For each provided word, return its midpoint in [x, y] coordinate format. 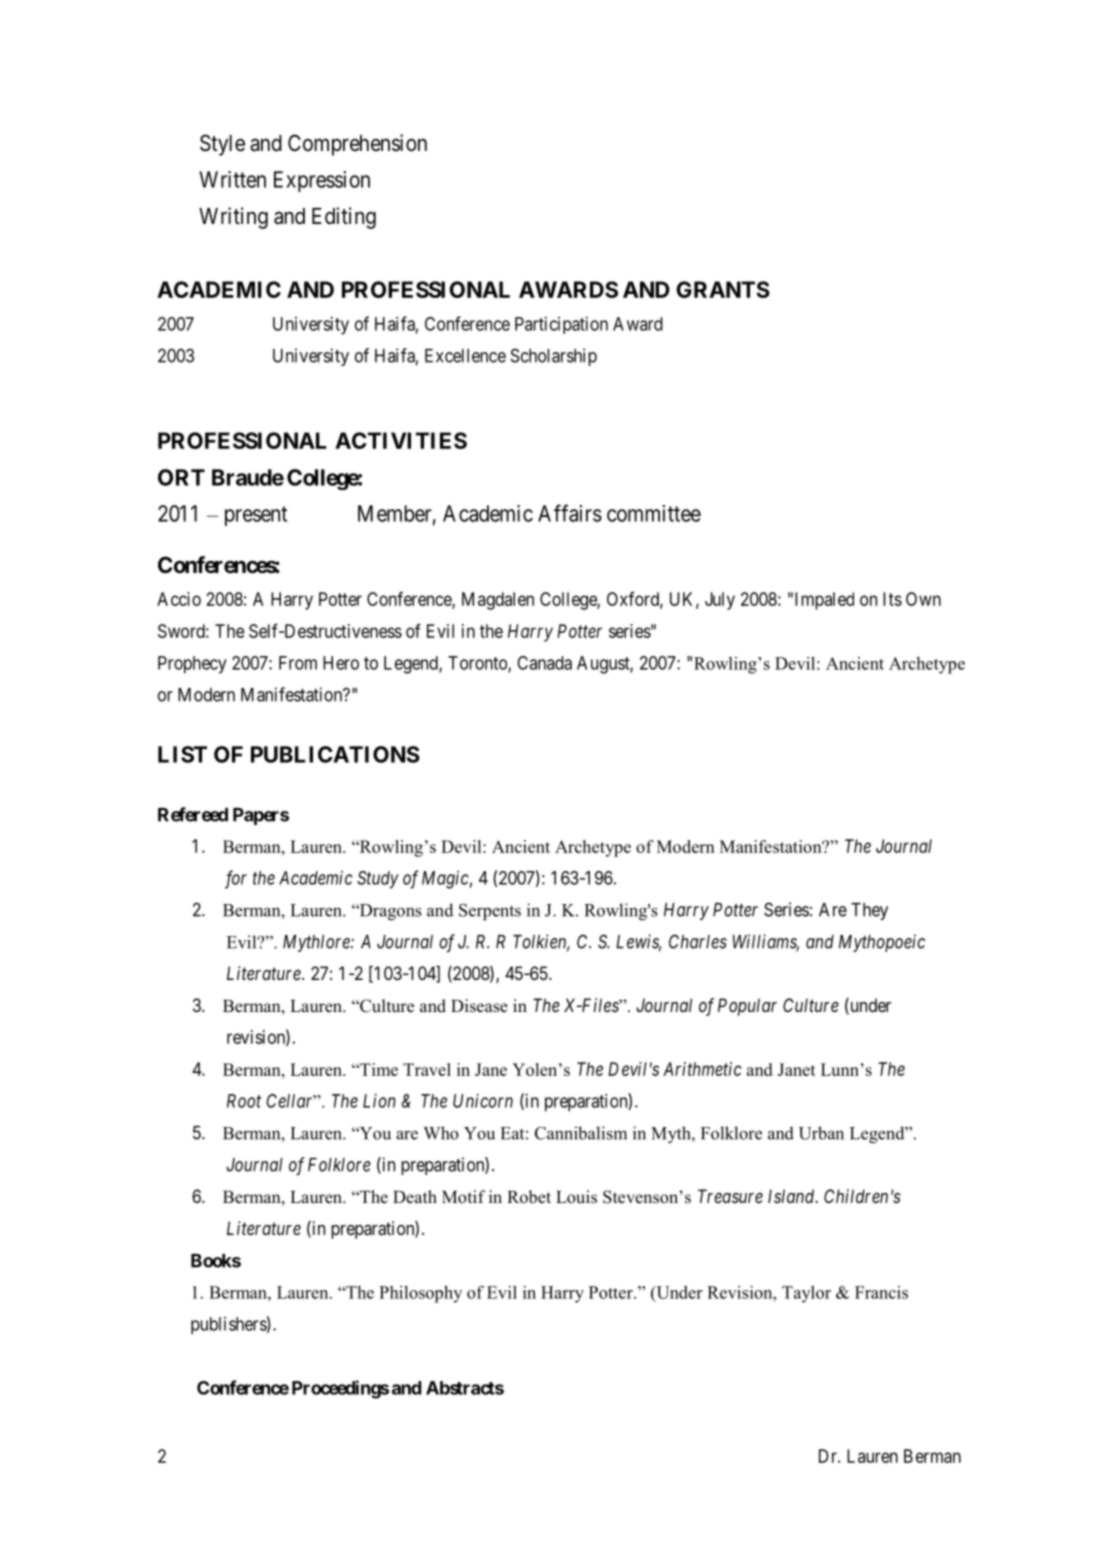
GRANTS [723, 289]
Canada [544, 663]
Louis [576, 1197]
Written [232, 179]
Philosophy [420, 1294]
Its [892, 599]
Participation [561, 325]
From [298, 663]
